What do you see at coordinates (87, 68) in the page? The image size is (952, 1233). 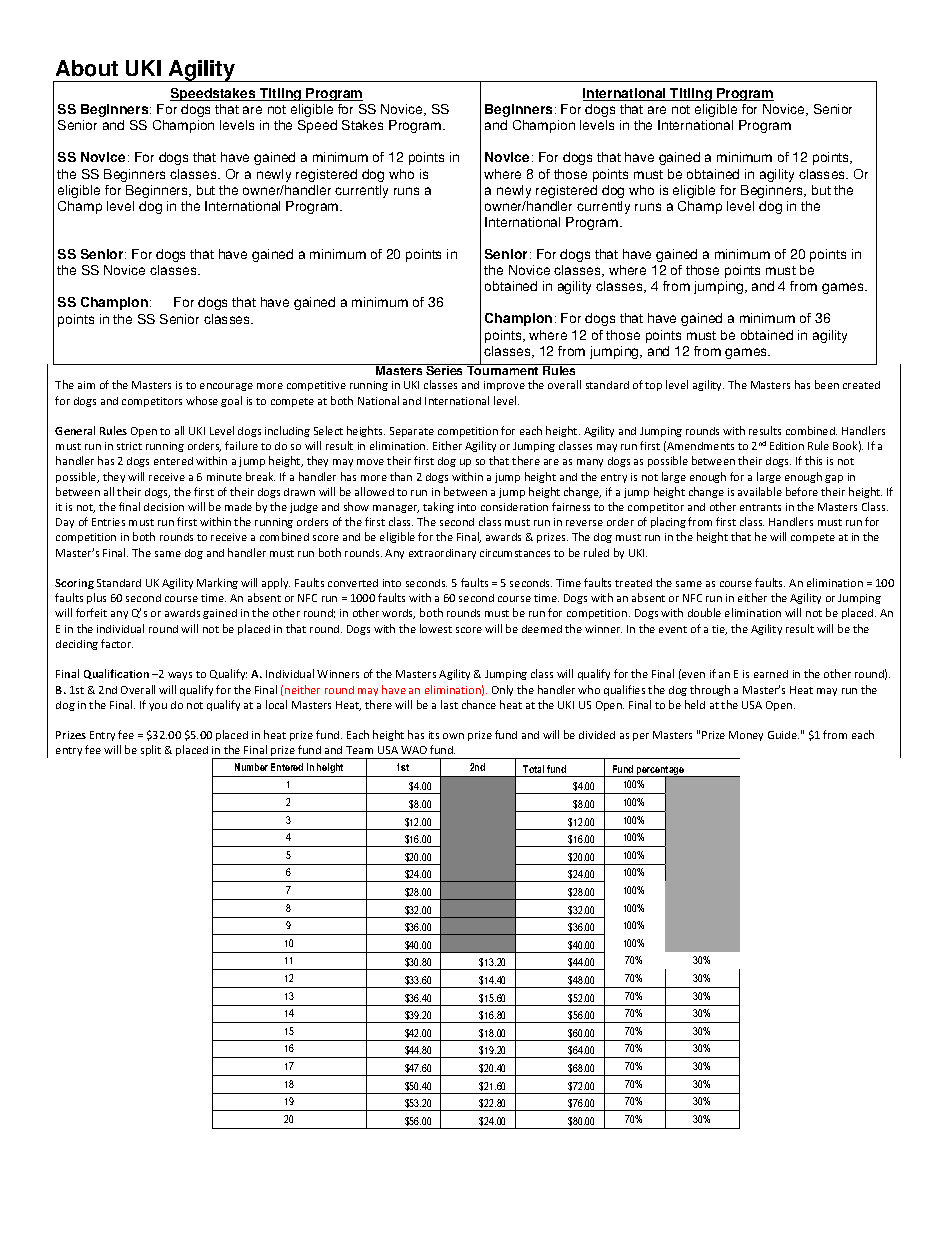 I see `About` at bounding box center [87, 68].
